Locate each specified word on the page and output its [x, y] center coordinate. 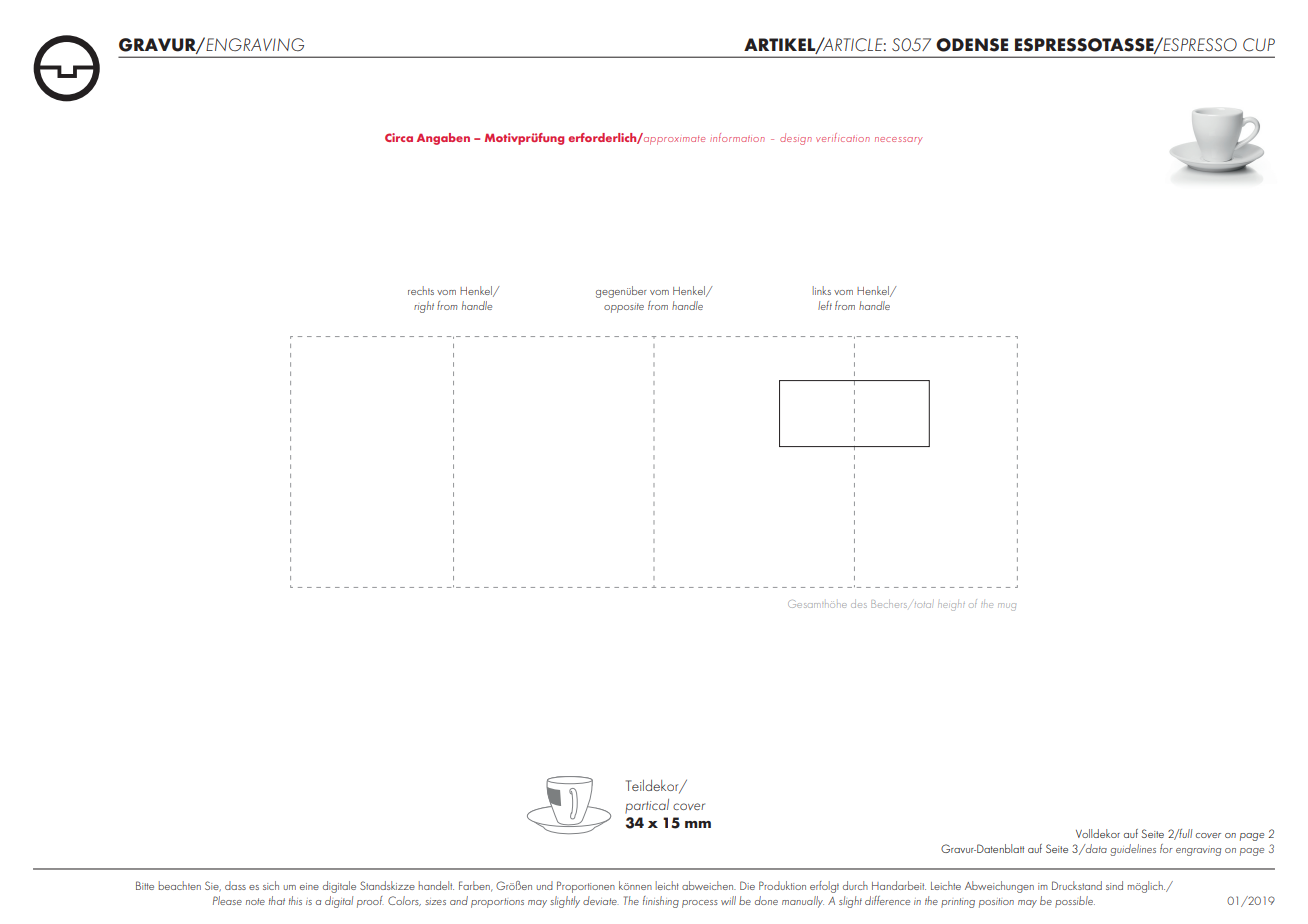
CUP [1259, 45]
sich [271, 885]
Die [747, 885]
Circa [399, 137]
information [737, 137]
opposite [624, 308]
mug [1007, 607]
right [424, 307]
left [825, 305]
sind [1114, 885]
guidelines [1133, 850]
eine [309, 886]
